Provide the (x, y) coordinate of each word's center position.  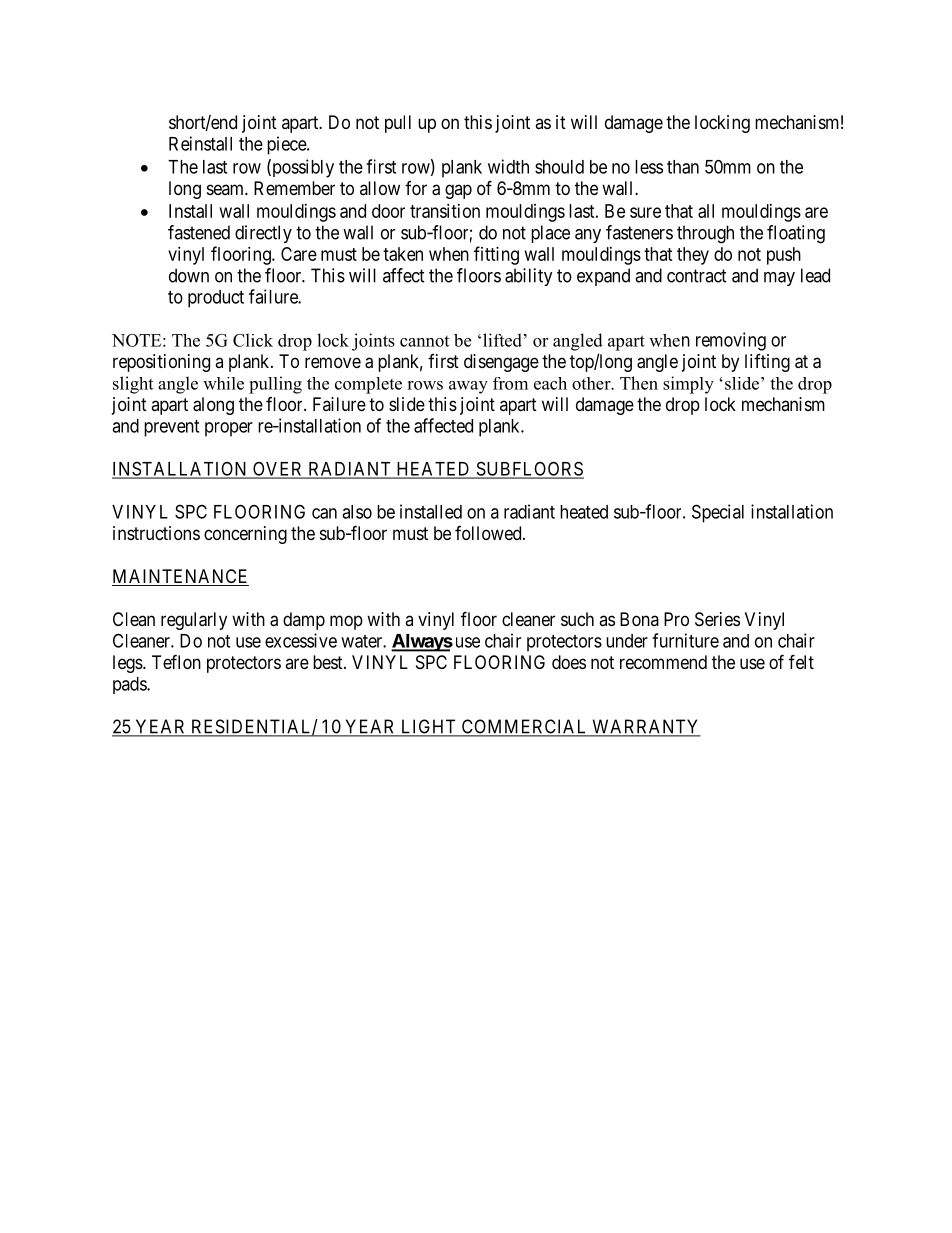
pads (130, 685)
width (508, 166)
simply (688, 385)
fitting (496, 255)
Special (718, 513)
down (189, 275)
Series (717, 619)
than (683, 167)
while (223, 383)
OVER (278, 469)
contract (697, 276)
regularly (194, 621)
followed (489, 533)
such (577, 619)
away (468, 387)
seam (226, 189)
